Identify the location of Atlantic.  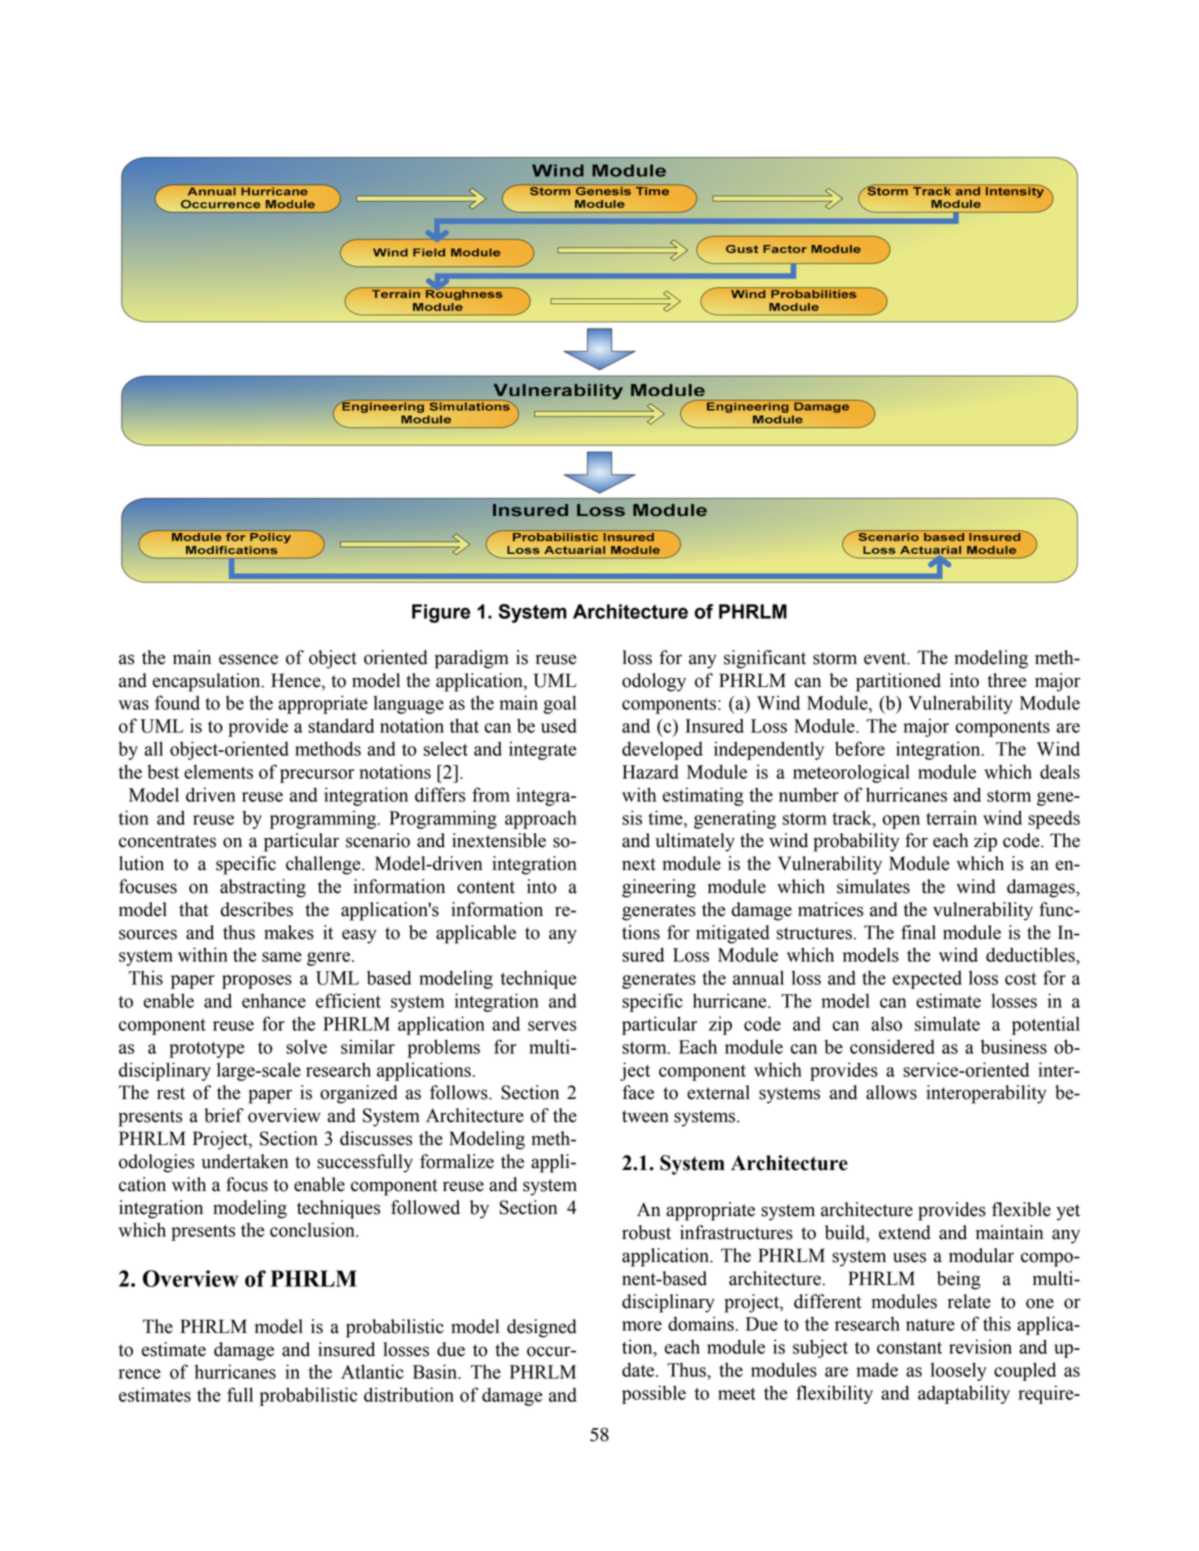
(372, 1371).
